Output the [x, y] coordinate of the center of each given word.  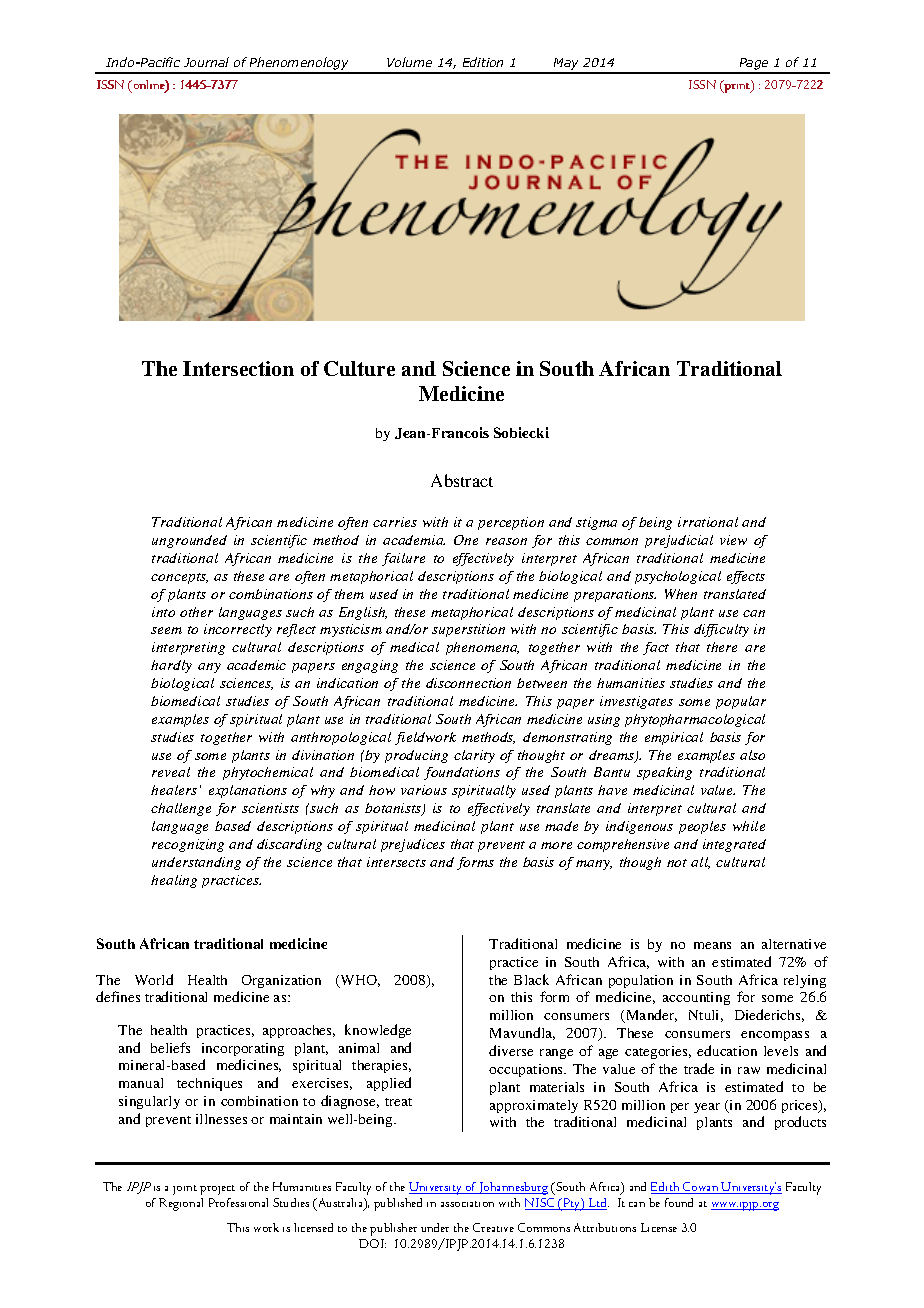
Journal [206, 62]
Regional [181, 1204]
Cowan [701, 1188]
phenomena [482, 648]
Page [754, 65]
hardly [171, 666]
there [722, 647]
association [467, 1204]
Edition [483, 62]
